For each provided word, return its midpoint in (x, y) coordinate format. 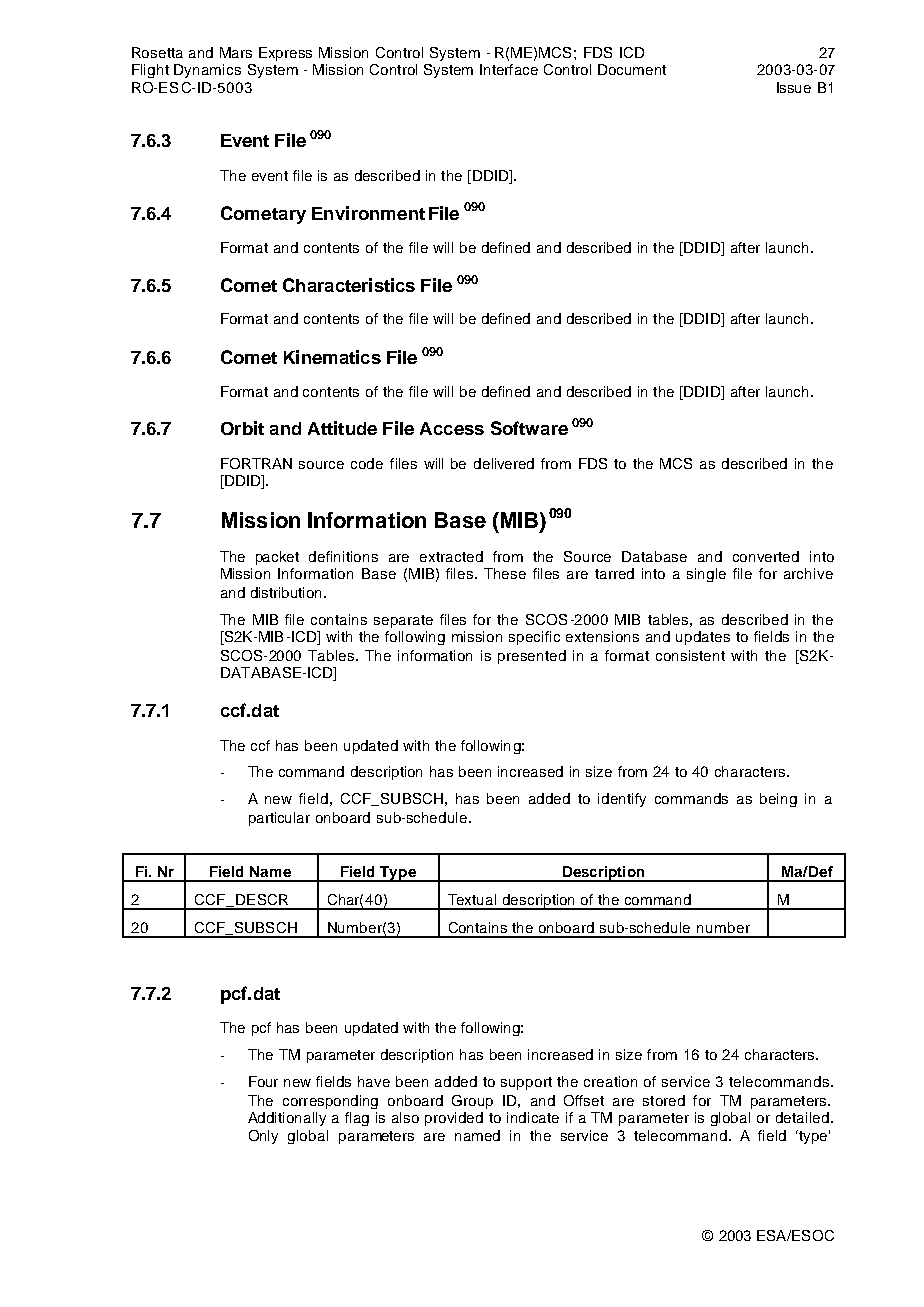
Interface (509, 69)
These (505, 573)
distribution (286, 592)
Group (472, 1102)
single (706, 575)
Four (263, 1081)
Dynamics (207, 71)
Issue (794, 87)
